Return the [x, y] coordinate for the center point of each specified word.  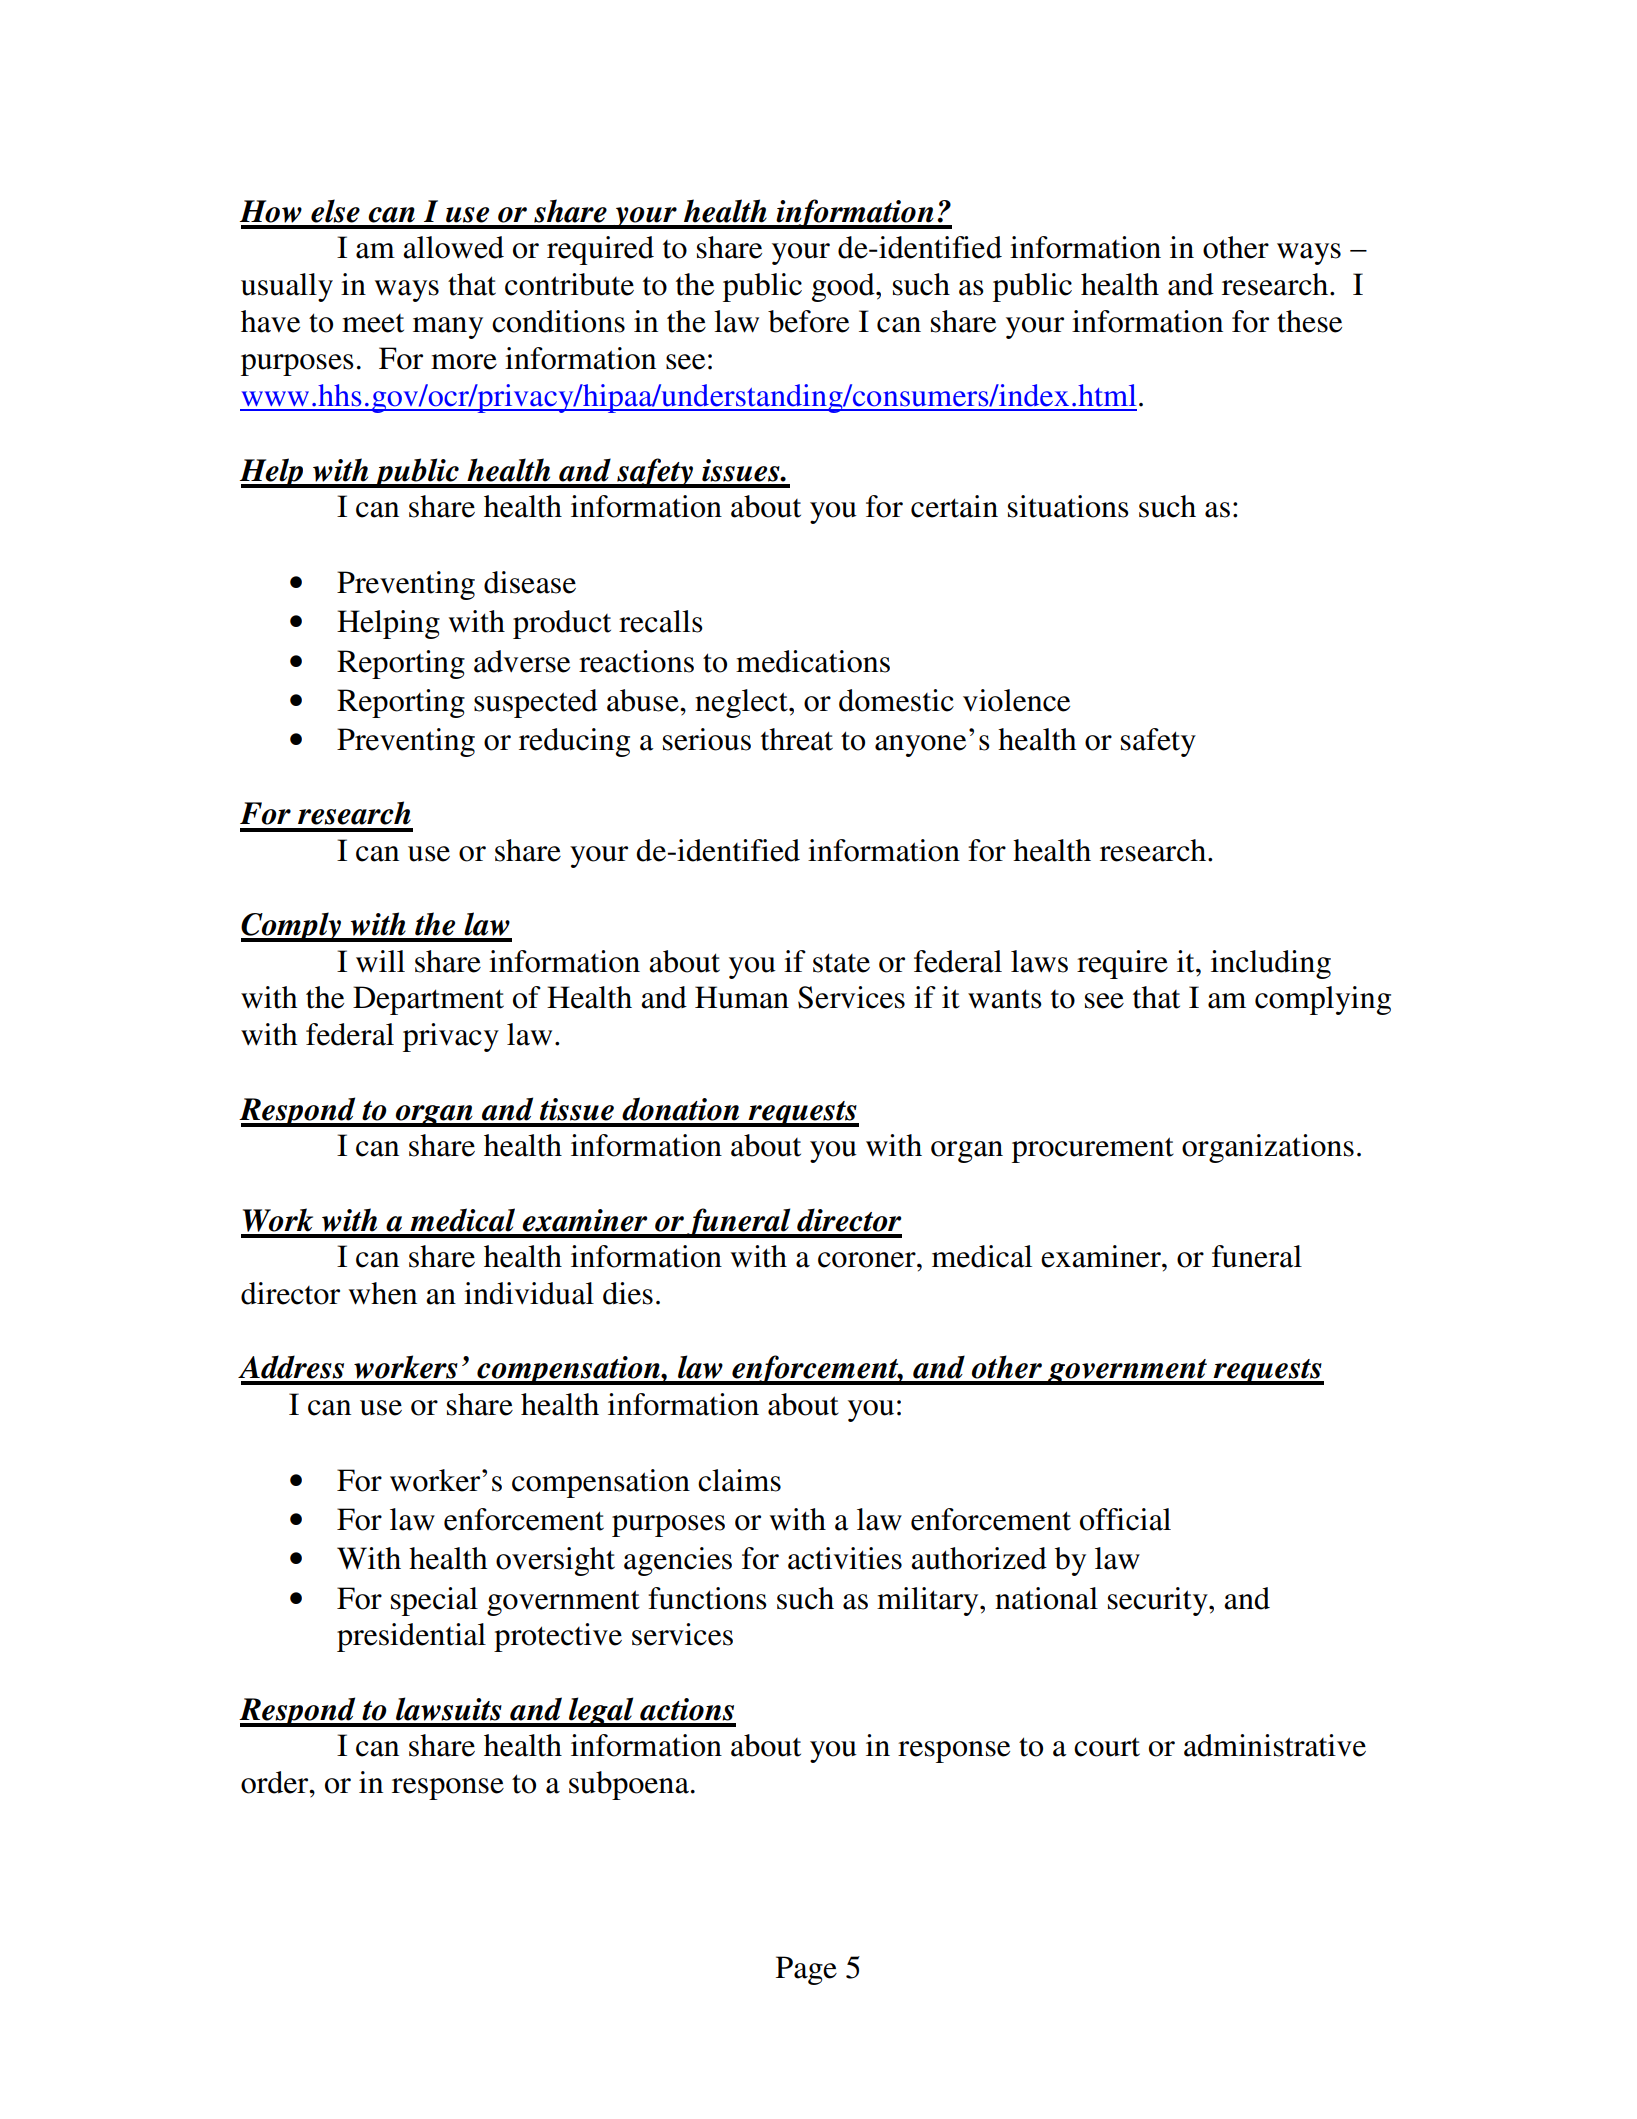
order [276, 1782]
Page [806, 1970]
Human [742, 997]
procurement [1093, 1150]
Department [428, 1000]
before [808, 321]
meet [373, 323]
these [1309, 321]
